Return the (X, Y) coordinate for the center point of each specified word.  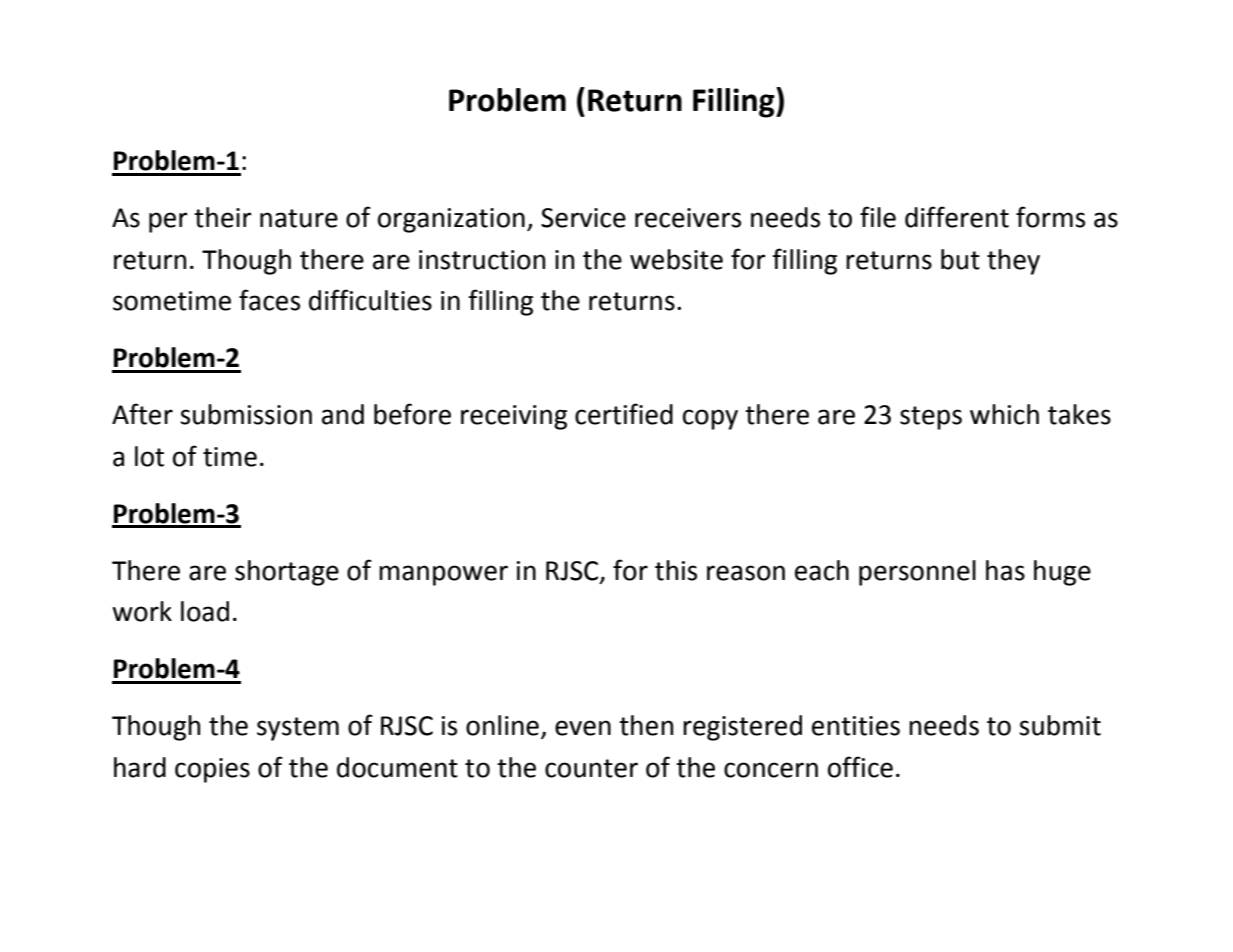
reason (746, 573)
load (205, 611)
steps (931, 418)
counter (591, 768)
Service (583, 218)
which (1004, 414)
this (676, 570)
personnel (917, 573)
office (860, 767)
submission (246, 414)
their (223, 217)
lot (149, 456)
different (957, 217)
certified (624, 414)
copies (212, 770)
